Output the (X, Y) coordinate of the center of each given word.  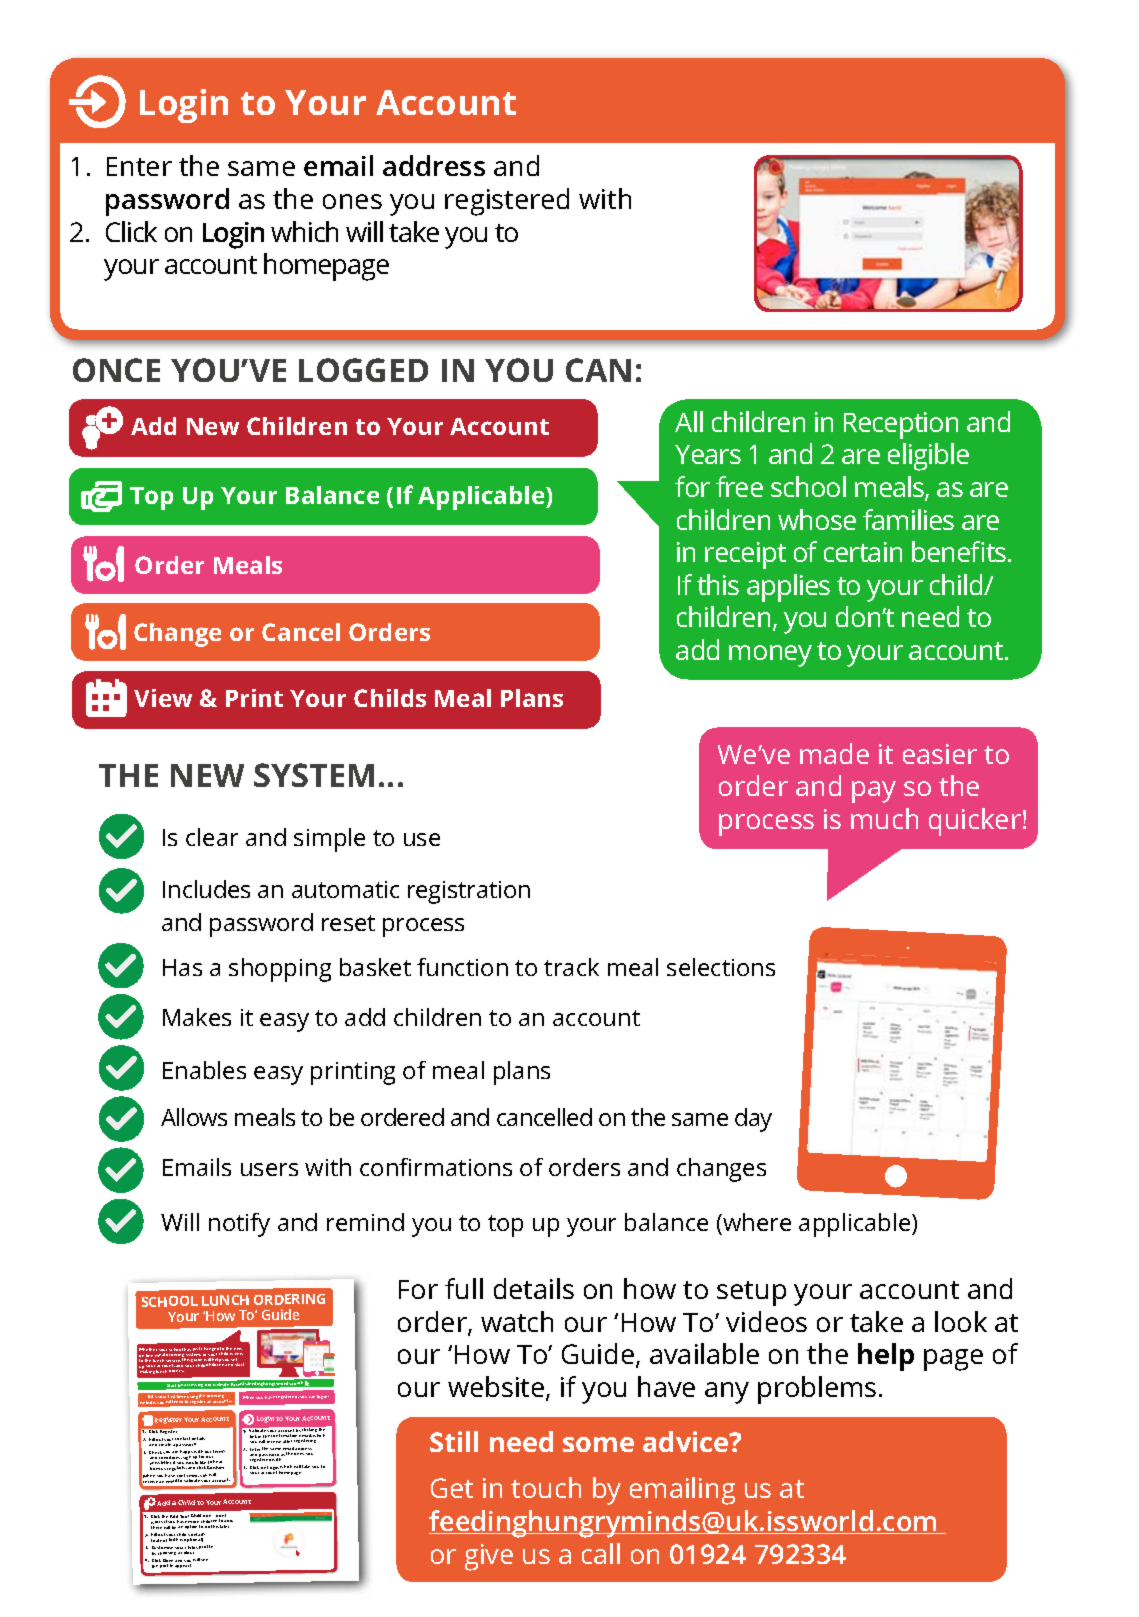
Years (708, 454)
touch (546, 1487)
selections (721, 967)
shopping (280, 970)
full (464, 1288)
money (770, 656)
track (571, 967)
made (834, 753)
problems (817, 1390)
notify (239, 1225)
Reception (901, 425)
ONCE (116, 370)
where (756, 1222)
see (204, 1560)
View (163, 698)
